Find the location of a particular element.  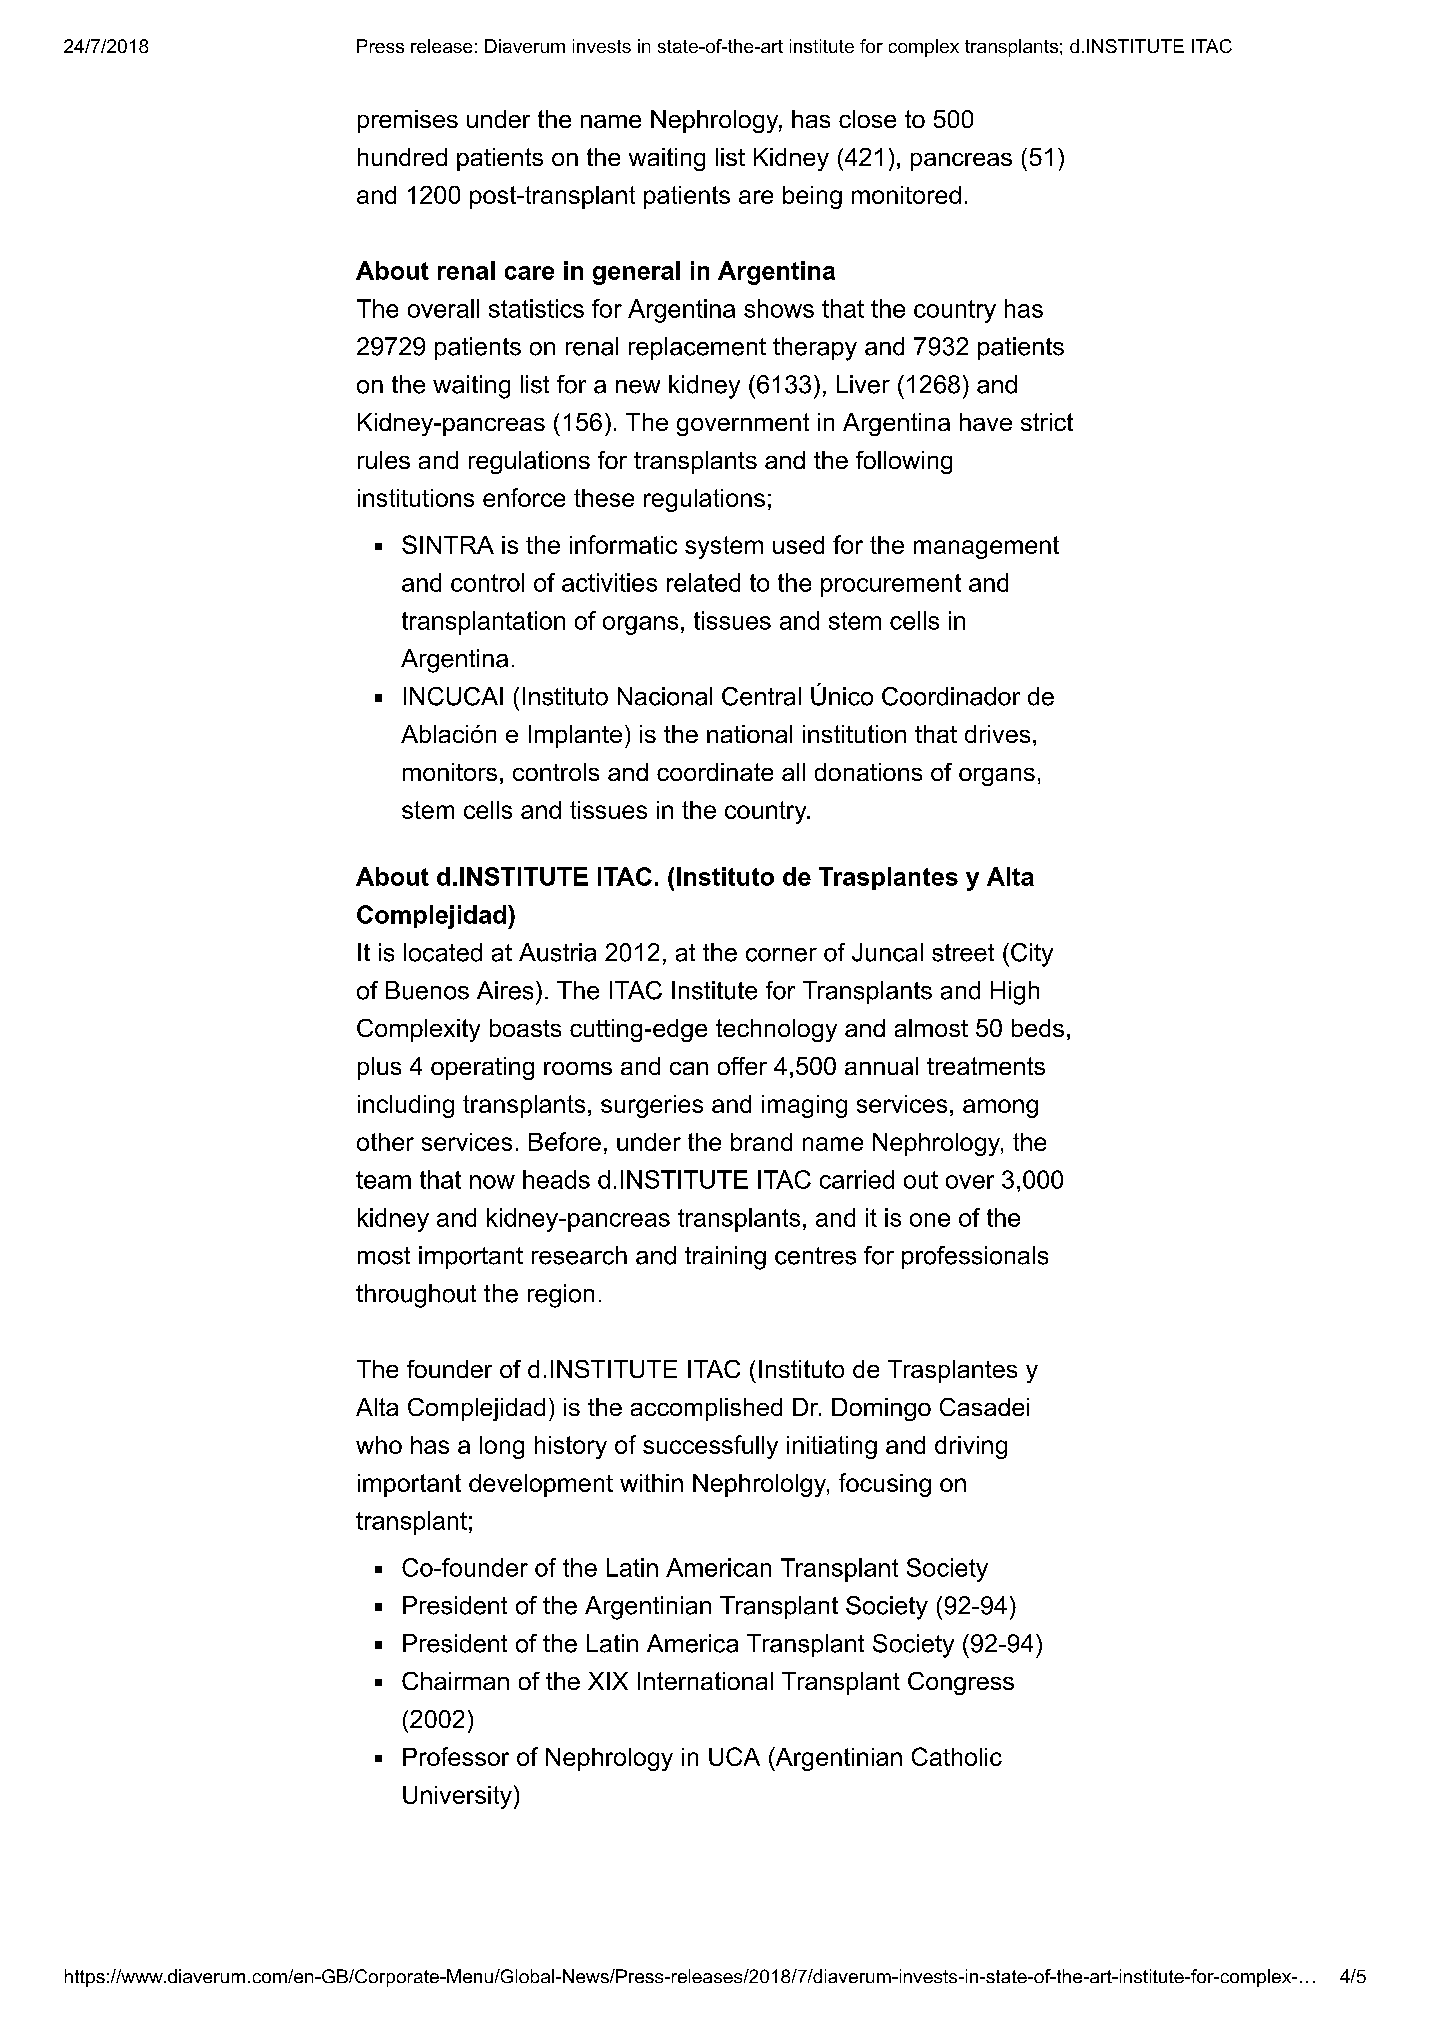

corner is located at coordinates (781, 955).
